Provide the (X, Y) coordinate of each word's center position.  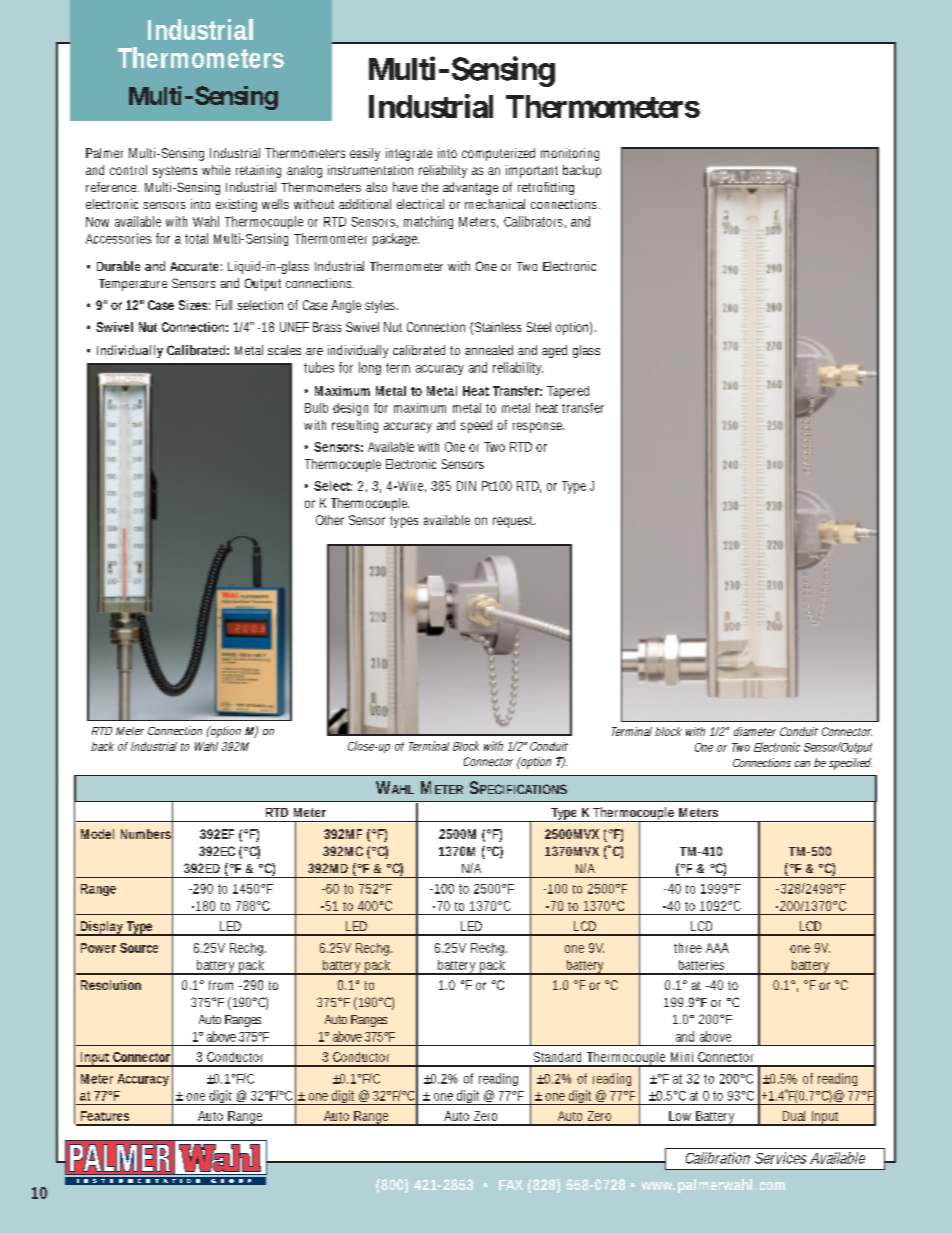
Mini (682, 1057)
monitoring (570, 154)
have (405, 187)
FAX (511, 1185)
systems (175, 172)
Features (105, 1116)
